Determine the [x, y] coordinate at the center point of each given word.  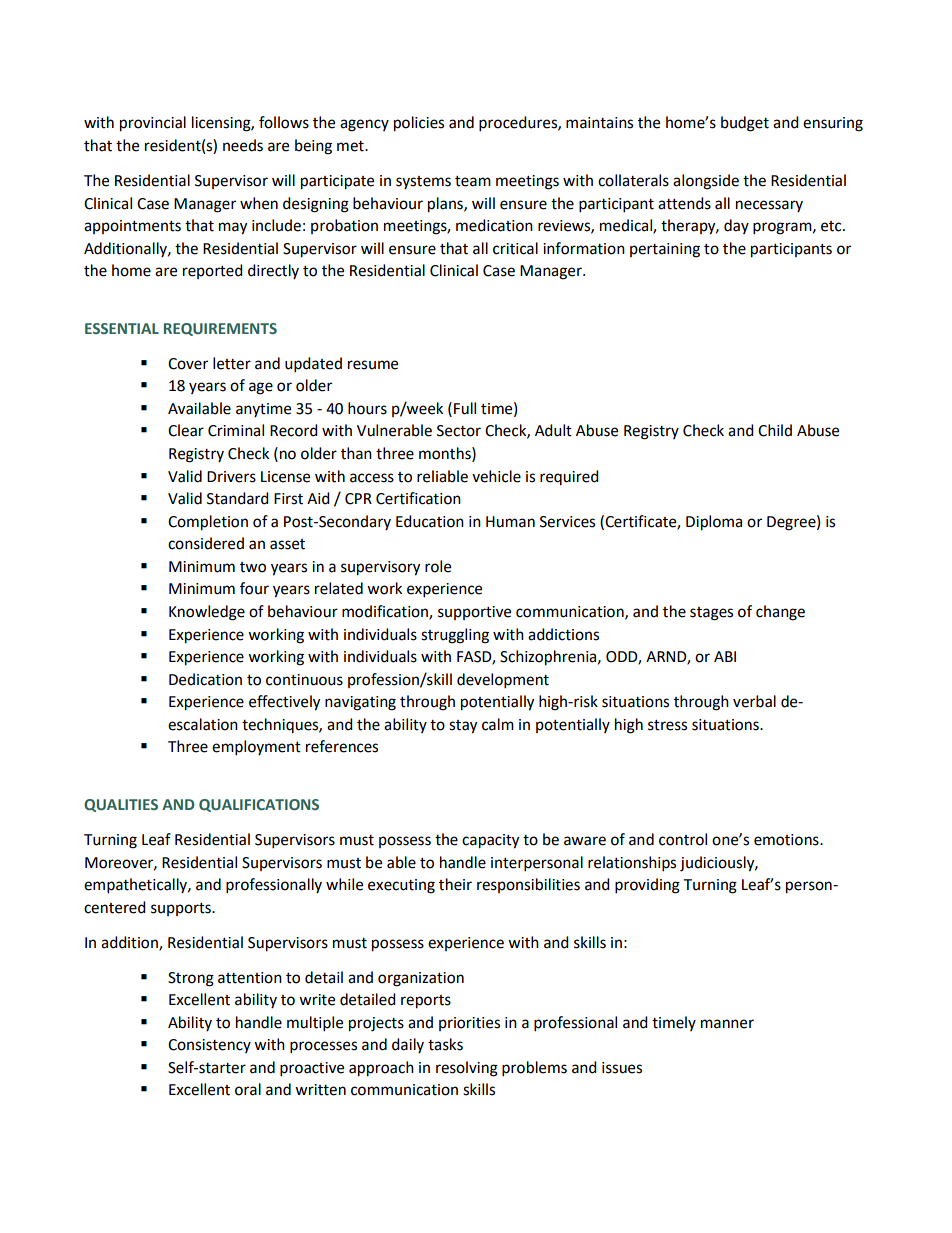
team [473, 181]
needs [243, 145]
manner [727, 1024]
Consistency [209, 1046]
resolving [467, 1069]
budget [745, 124]
